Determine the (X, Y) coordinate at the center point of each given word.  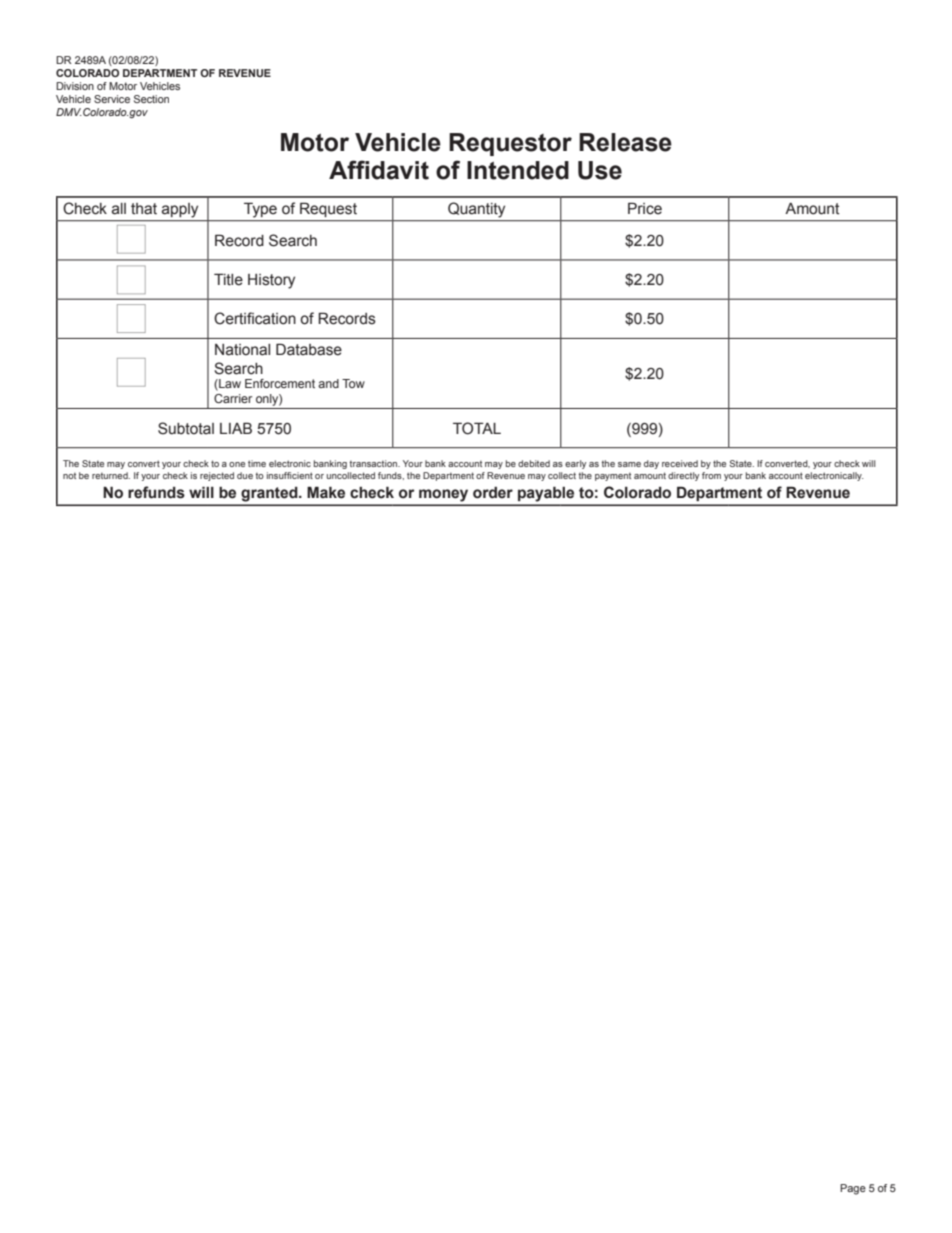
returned (111, 475)
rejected (217, 476)
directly (683, 476)
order (493, 493)
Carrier (233, 398)
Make (326, 492)
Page (853, 1189)
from (711, 475)
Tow (353, 383)
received (680, 463)
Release (625, 142)
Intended (518, 170)
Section (151, 99)
